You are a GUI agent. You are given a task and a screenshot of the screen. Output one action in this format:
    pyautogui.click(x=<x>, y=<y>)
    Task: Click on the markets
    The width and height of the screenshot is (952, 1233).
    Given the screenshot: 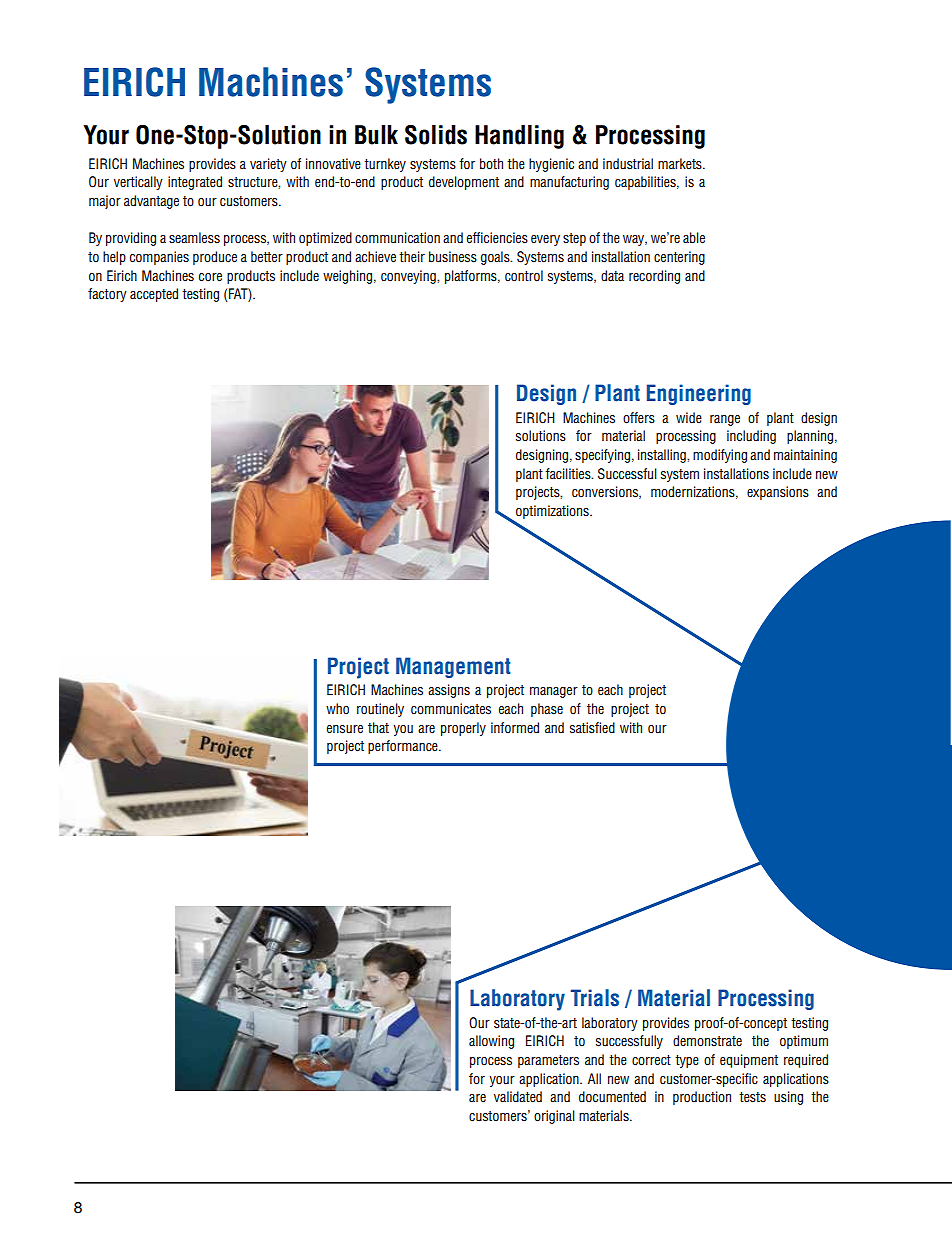 What is the action you would take?
    pyautogui.click(x=681, y=164)
